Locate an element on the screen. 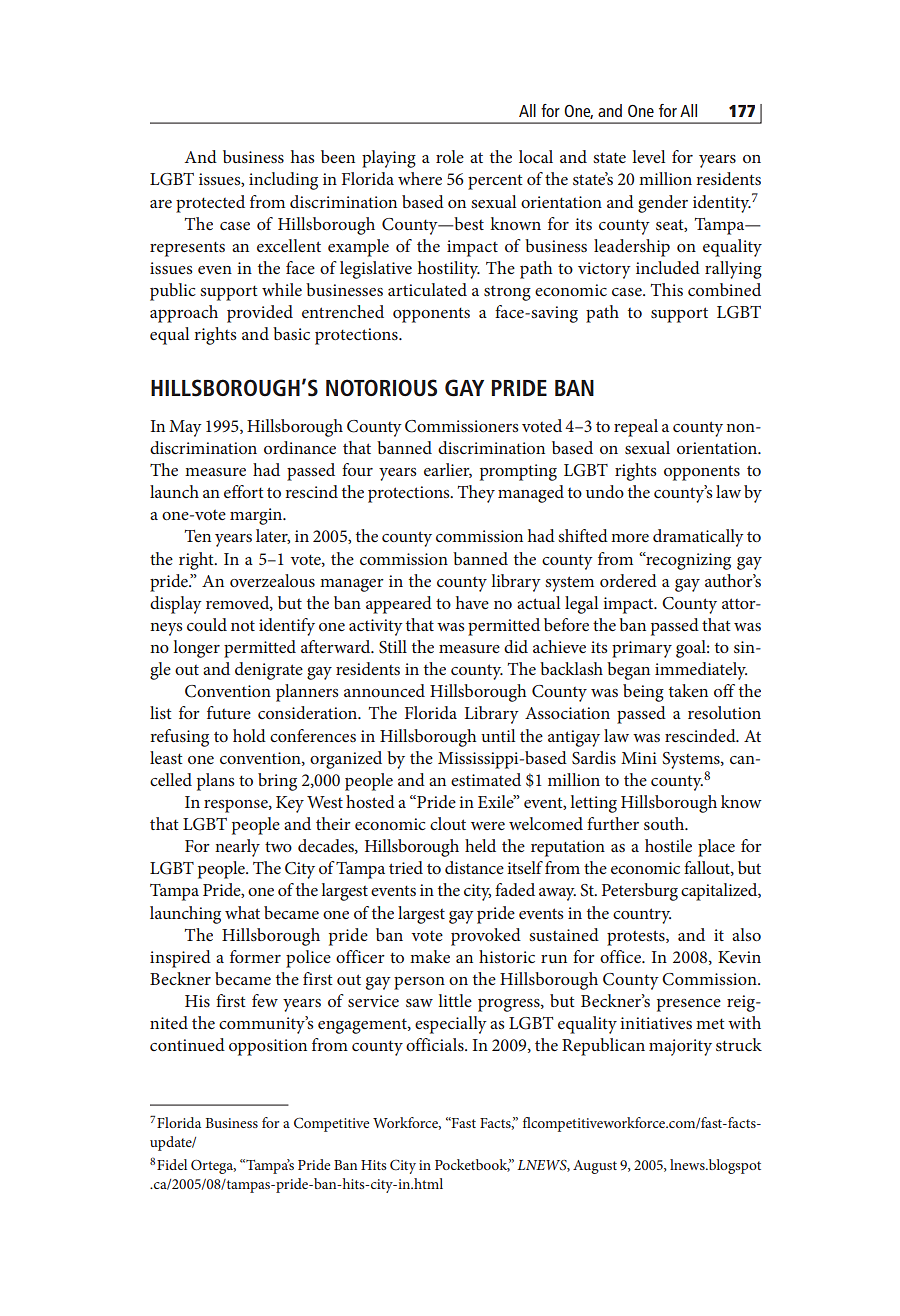 The height and width of the screenshot is (1316, 900). They is located at coordinates (476, 494).
